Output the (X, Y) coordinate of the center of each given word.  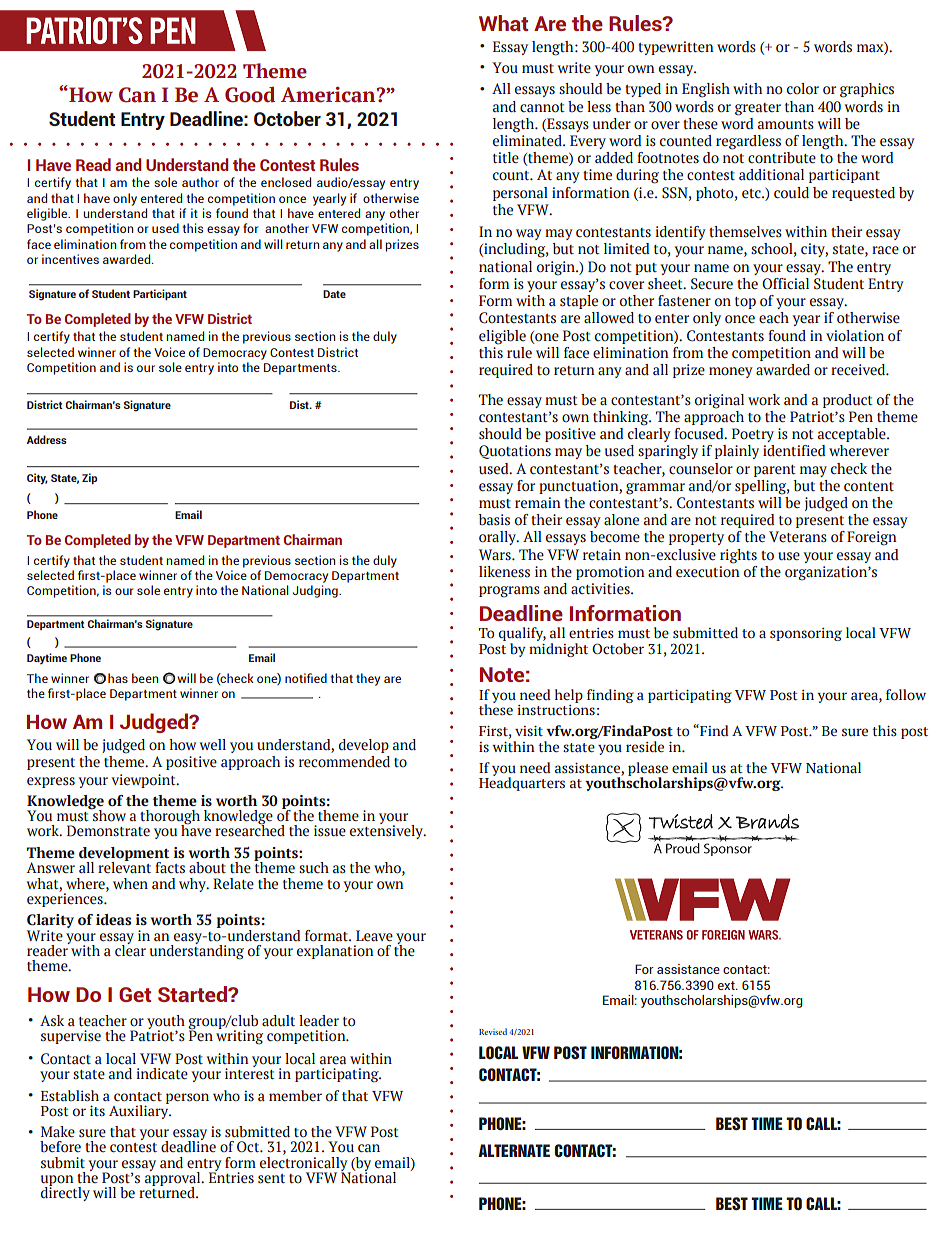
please (648, 770)
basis (494, 520)
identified (794, 451)
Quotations (515, 452)
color (803, 89)
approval (174, 1178)
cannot (542, 108)
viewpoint (144, 781)
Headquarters (522, 783)
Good (250, 95)
